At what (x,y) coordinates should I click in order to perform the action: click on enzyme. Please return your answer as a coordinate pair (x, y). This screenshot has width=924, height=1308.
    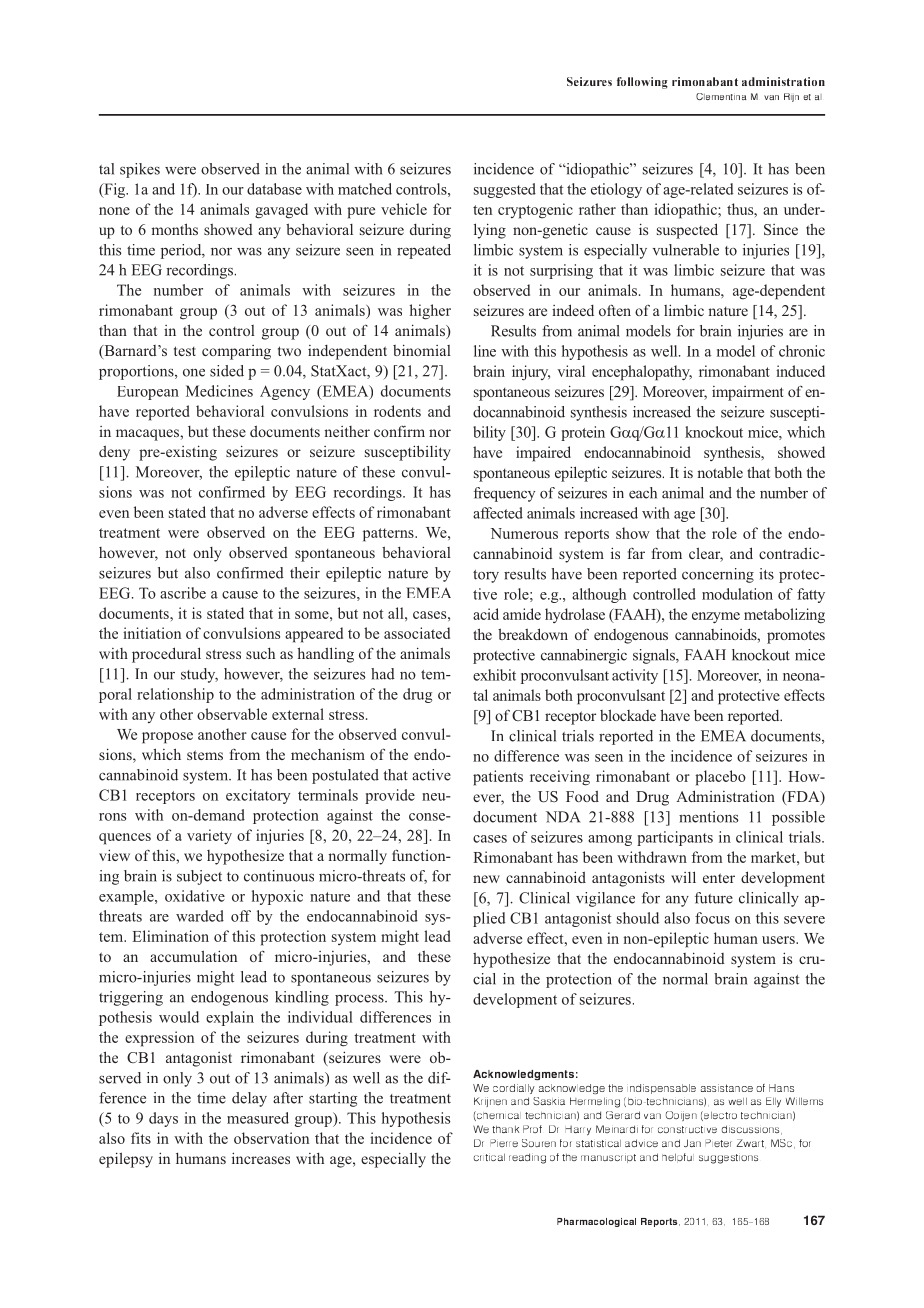
    Looking at the image, I should click on (716, 617).
